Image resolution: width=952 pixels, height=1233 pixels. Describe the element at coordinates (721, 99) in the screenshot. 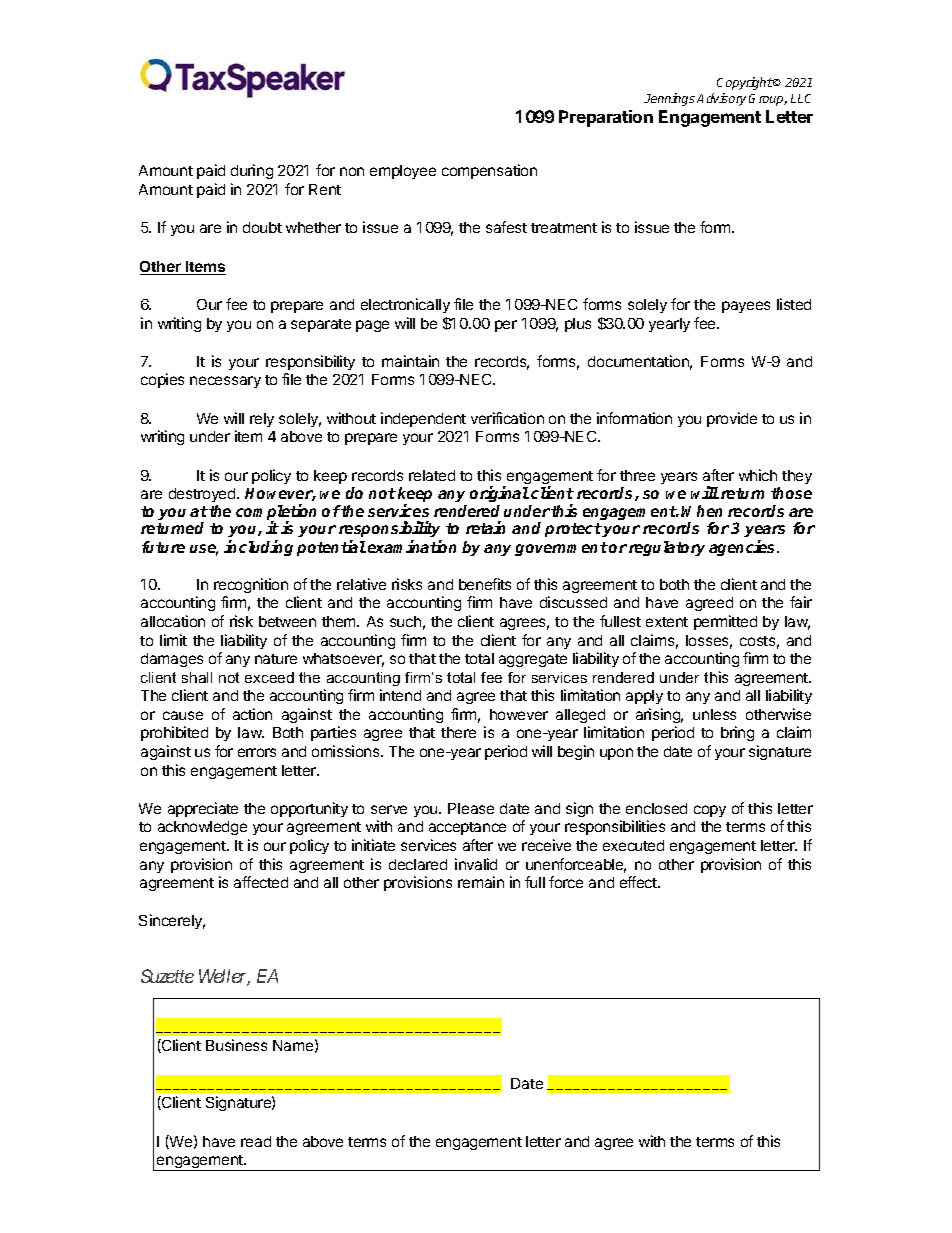

I see `Advisory` at that location.
